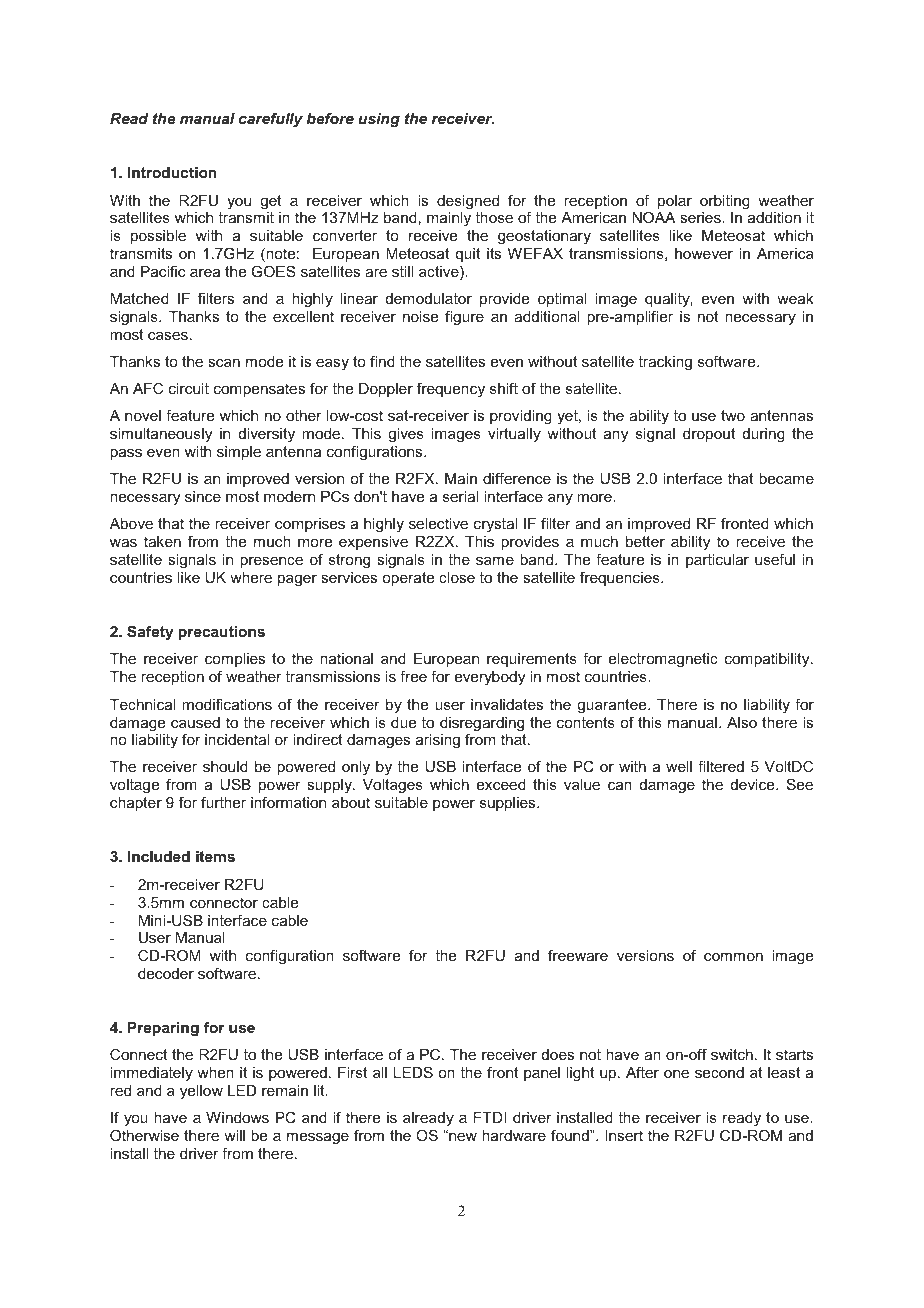 Image resolution: width=924 pixels, height=1308 pixels. Describe the element at coordinates (201, 1092) in the screenshot. I see `yellow` at that location.
